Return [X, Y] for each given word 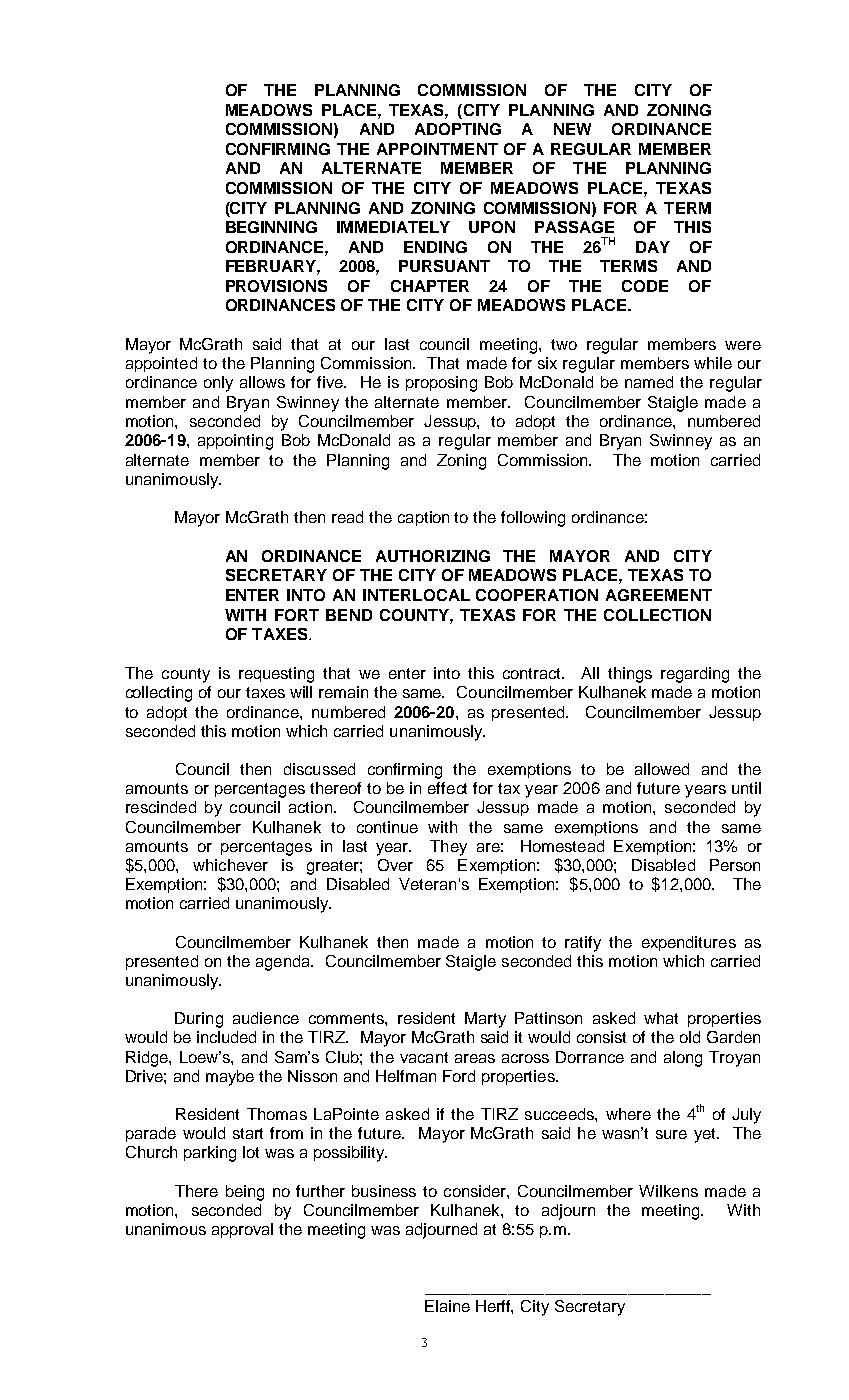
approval [242, 1230]
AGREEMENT [659, 595]
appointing [235, 442]
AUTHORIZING [433, 556]
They [448, 848]
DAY [653, 247]
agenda [284, 963]
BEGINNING [271, 227]
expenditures [689, 943]
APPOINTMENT [437, 149]
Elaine [447, 1306]
